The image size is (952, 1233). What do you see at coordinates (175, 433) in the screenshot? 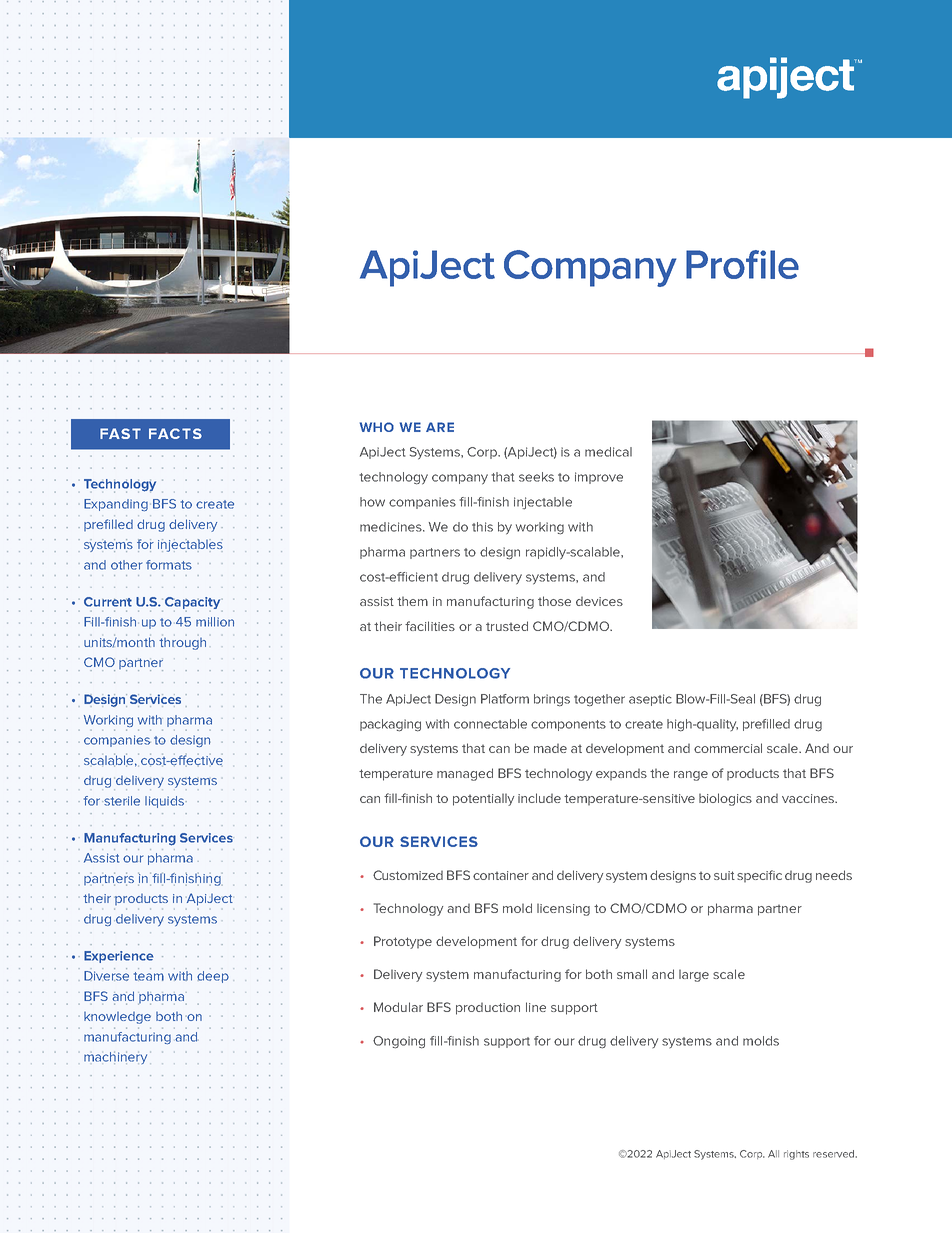
I see `FACTS` at bounding box center [175, 433].
